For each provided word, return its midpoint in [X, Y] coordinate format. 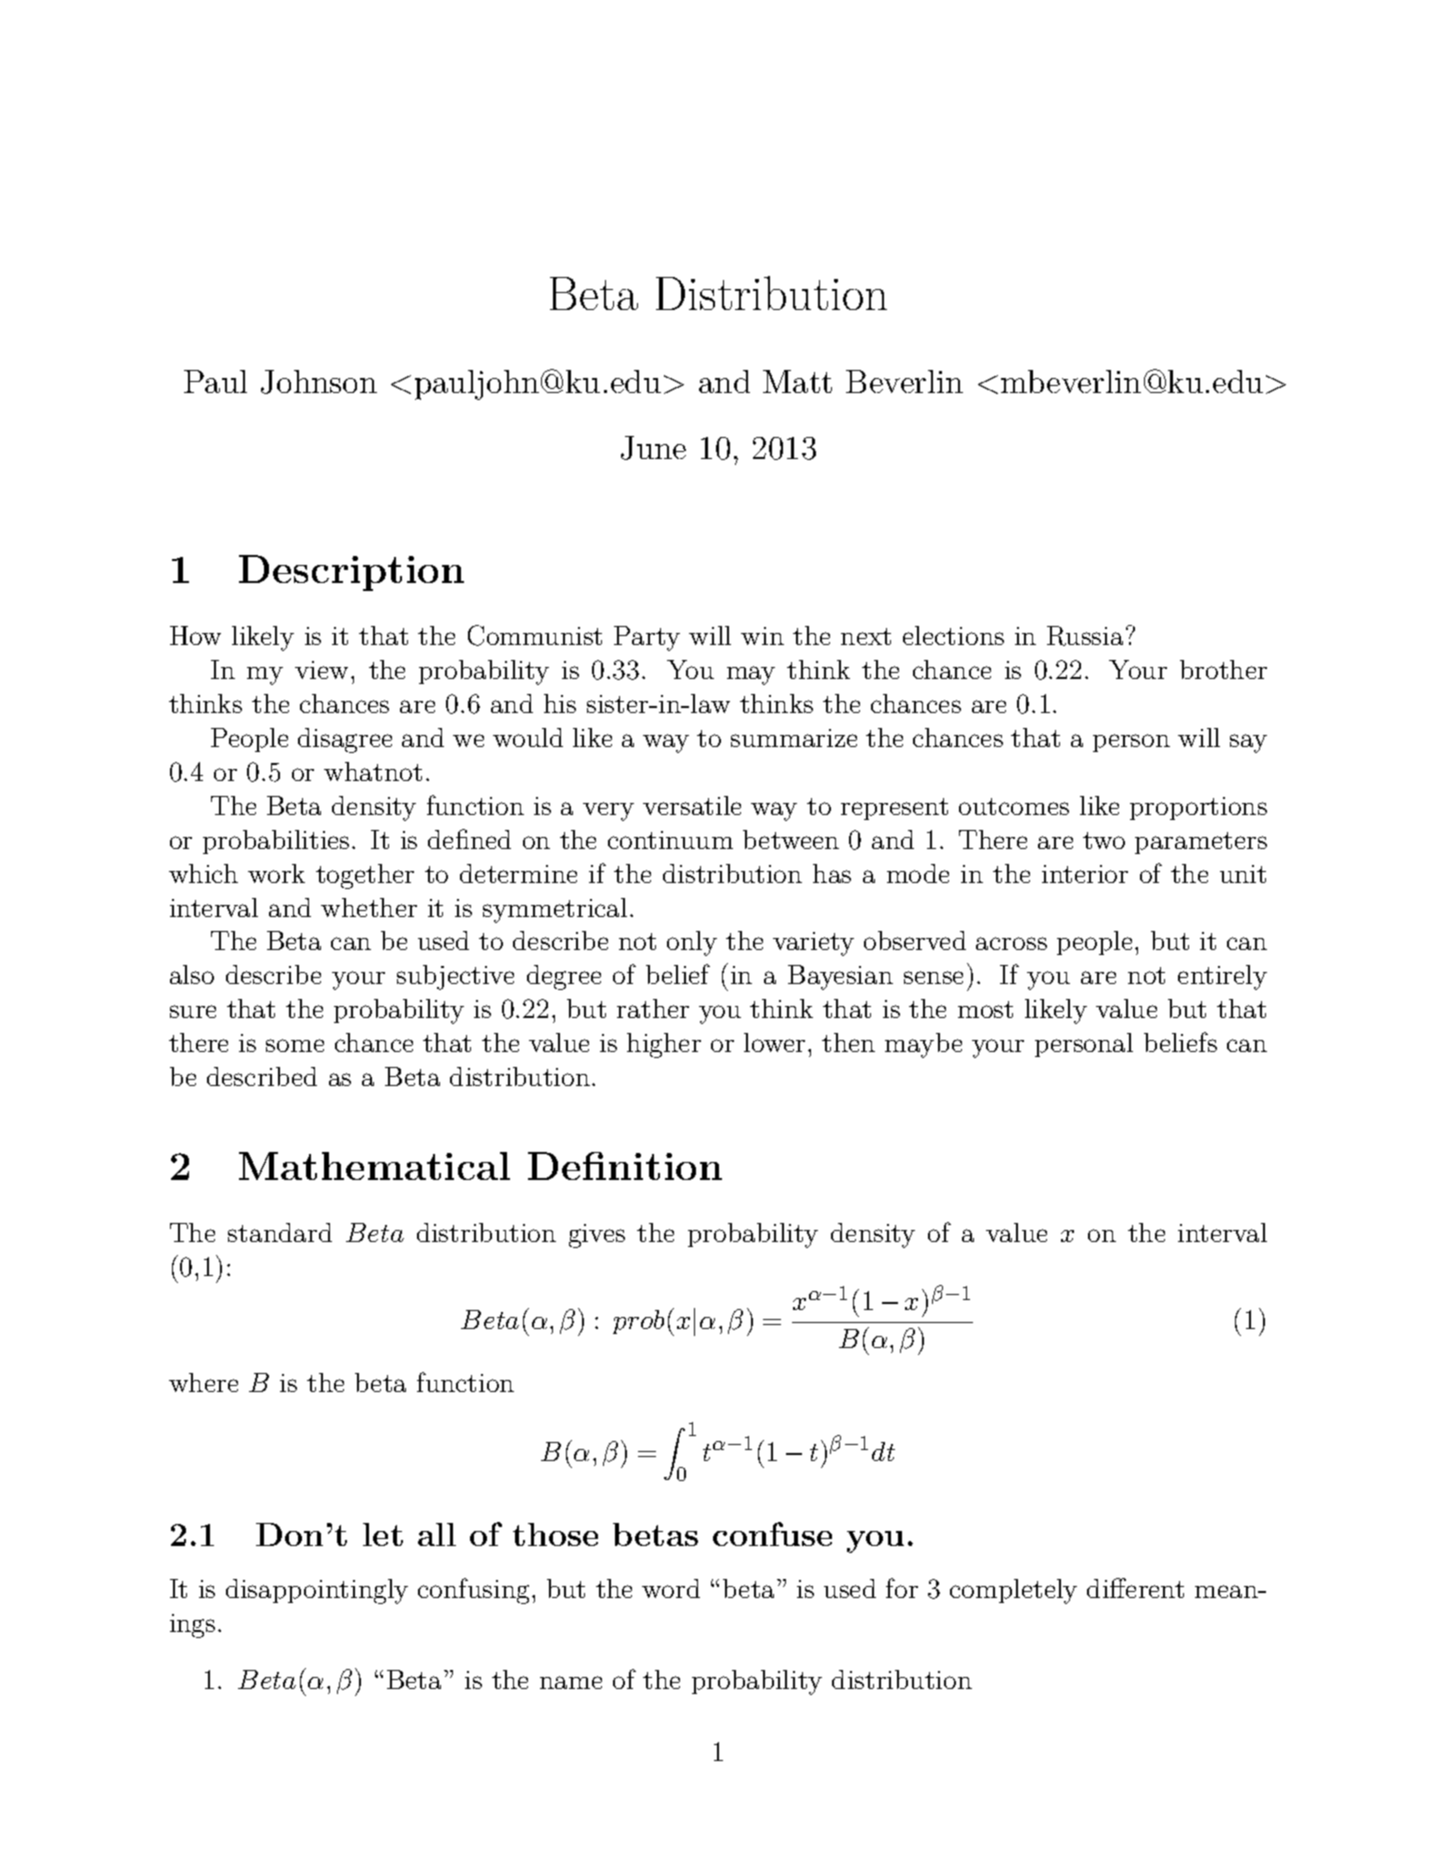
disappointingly [317, 1591]
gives [597, 1236]
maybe [923, 1045]
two [1104, 840]
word [671, 1588]
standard [280, 1232]
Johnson [319, 382]
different [1135, 1588]
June [653, 448]
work [276, 873]
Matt [797, 381]
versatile [692, 805]
